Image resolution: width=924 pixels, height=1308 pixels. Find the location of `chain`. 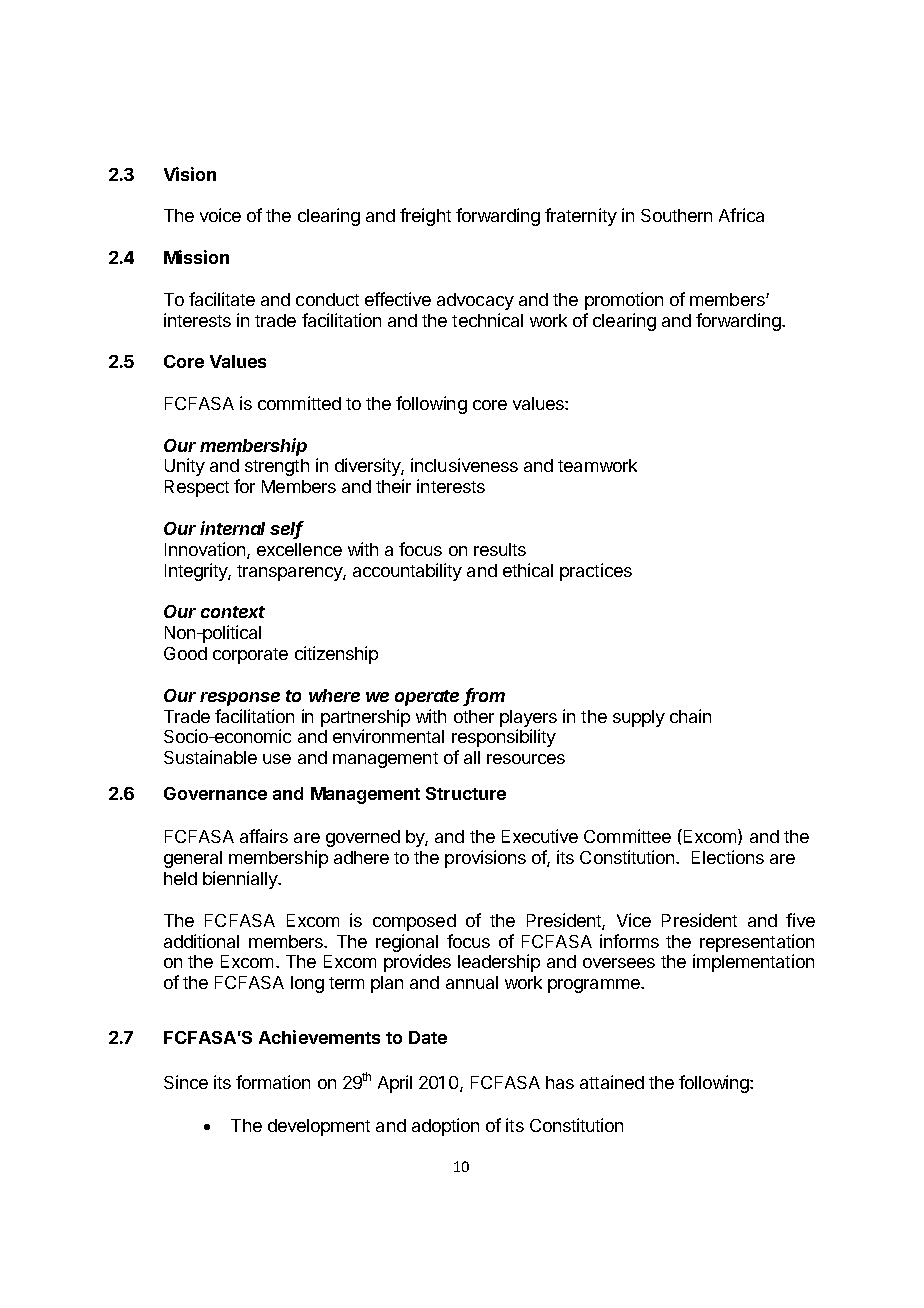

chain is located at coordinates (690, 716).
